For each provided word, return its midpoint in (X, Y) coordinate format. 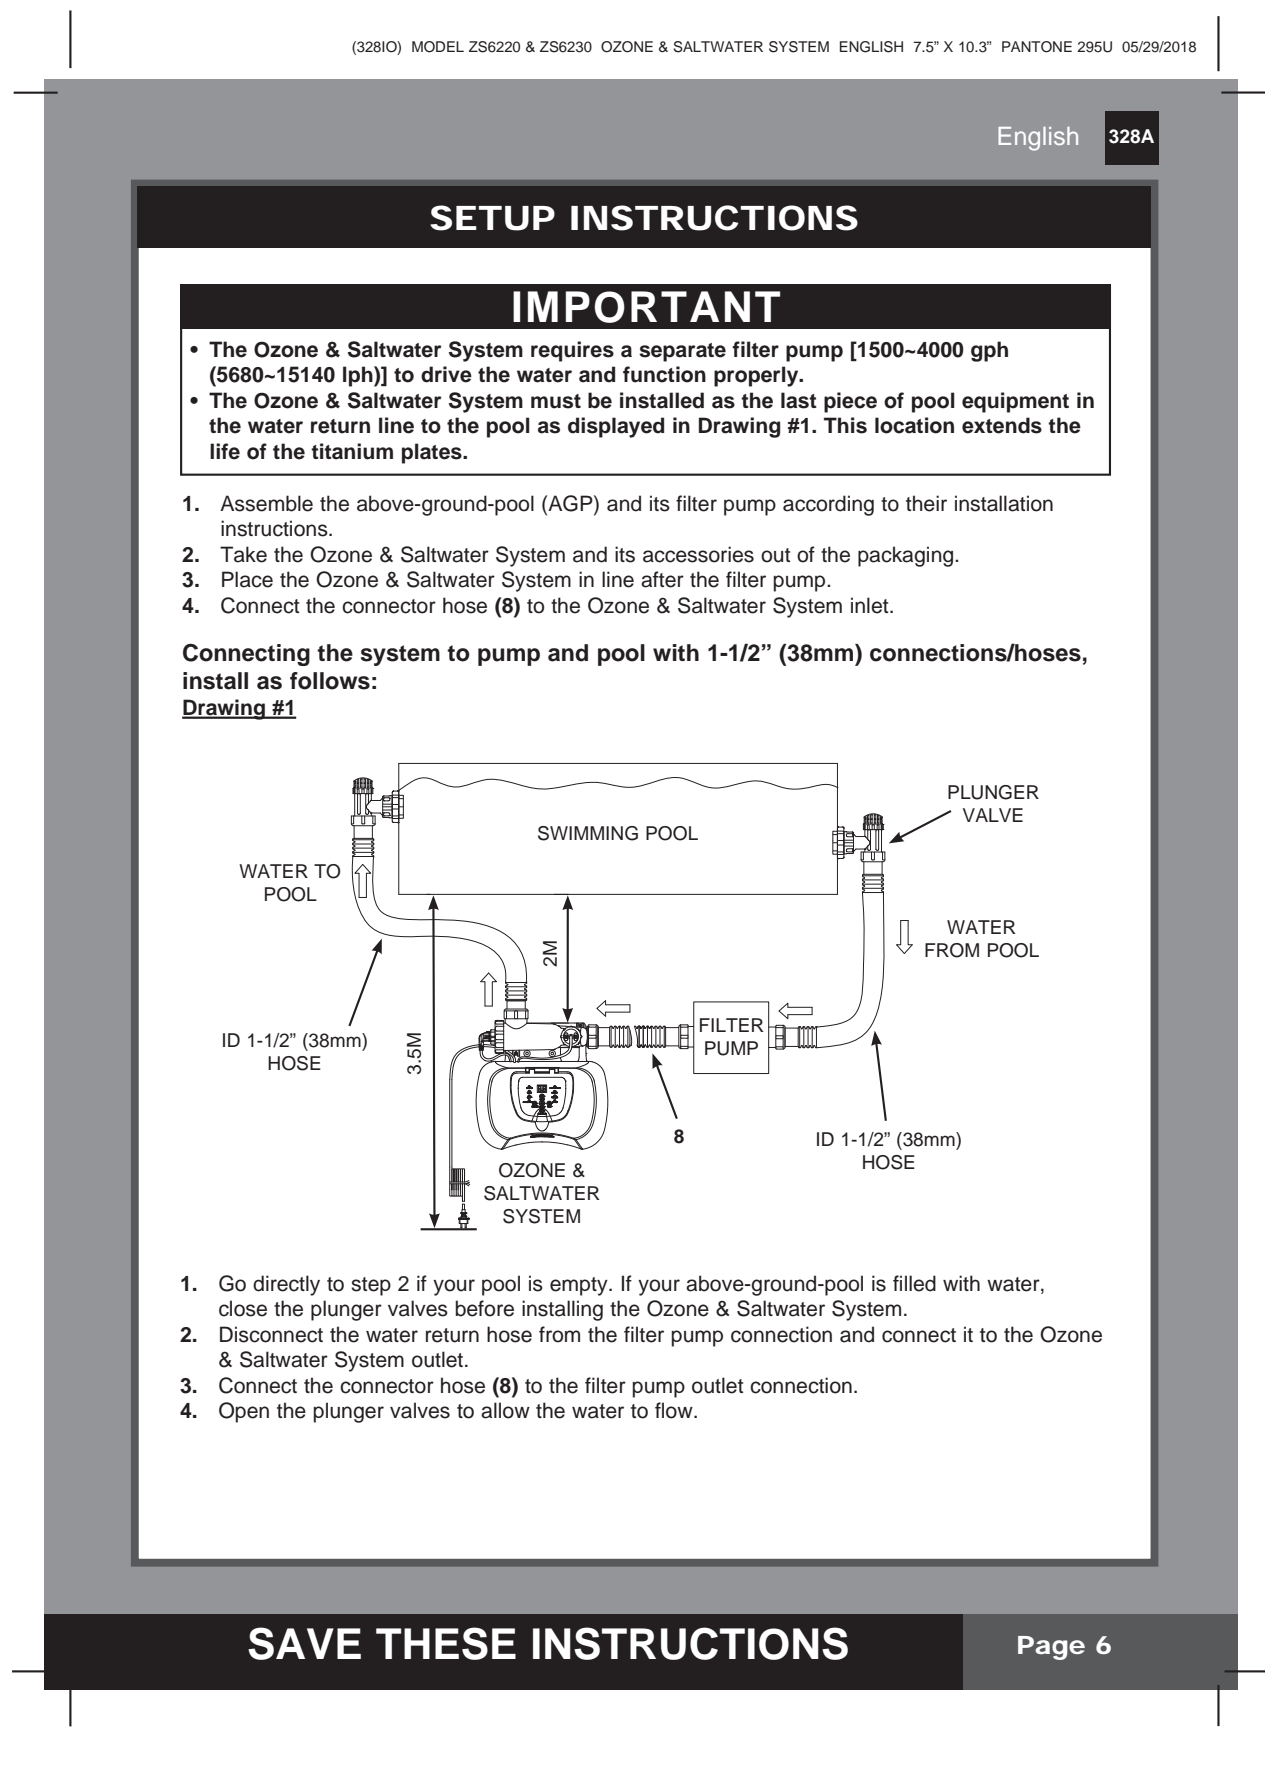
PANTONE (1037, 47)
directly (286, 1285)
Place (247, 579)
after (662, 579)
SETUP (492, 218)
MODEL (438, 47)
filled (914, 1283)
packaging (907, 556)
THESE (446, 1643)
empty (580, 1286)
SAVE (304, 1643)
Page (1051, 1648)
